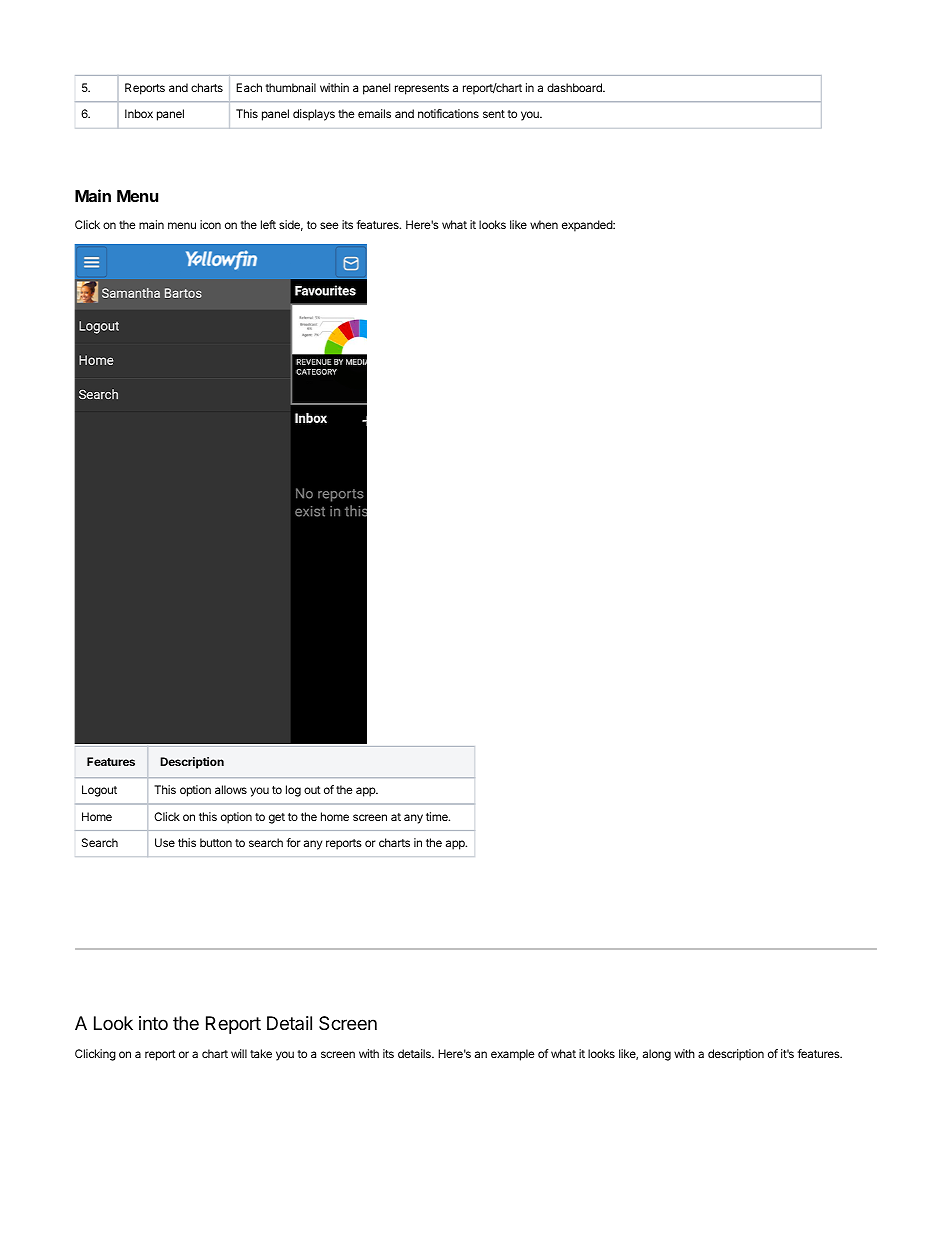 This page has height=1233, width=952. I want to click on when, so click(544, 224).
